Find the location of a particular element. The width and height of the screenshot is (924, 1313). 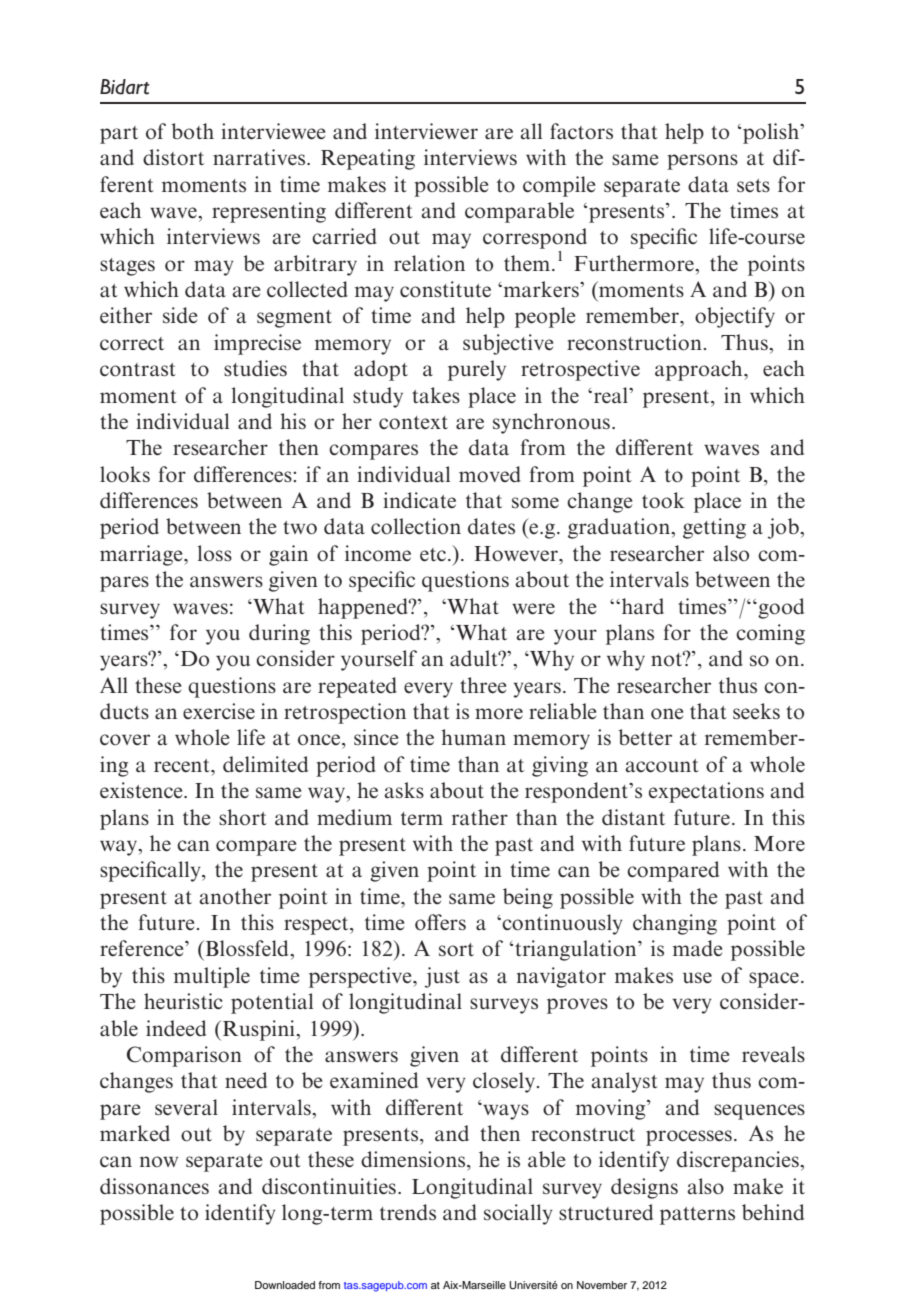

persons is located at coordinates (702, 162).
